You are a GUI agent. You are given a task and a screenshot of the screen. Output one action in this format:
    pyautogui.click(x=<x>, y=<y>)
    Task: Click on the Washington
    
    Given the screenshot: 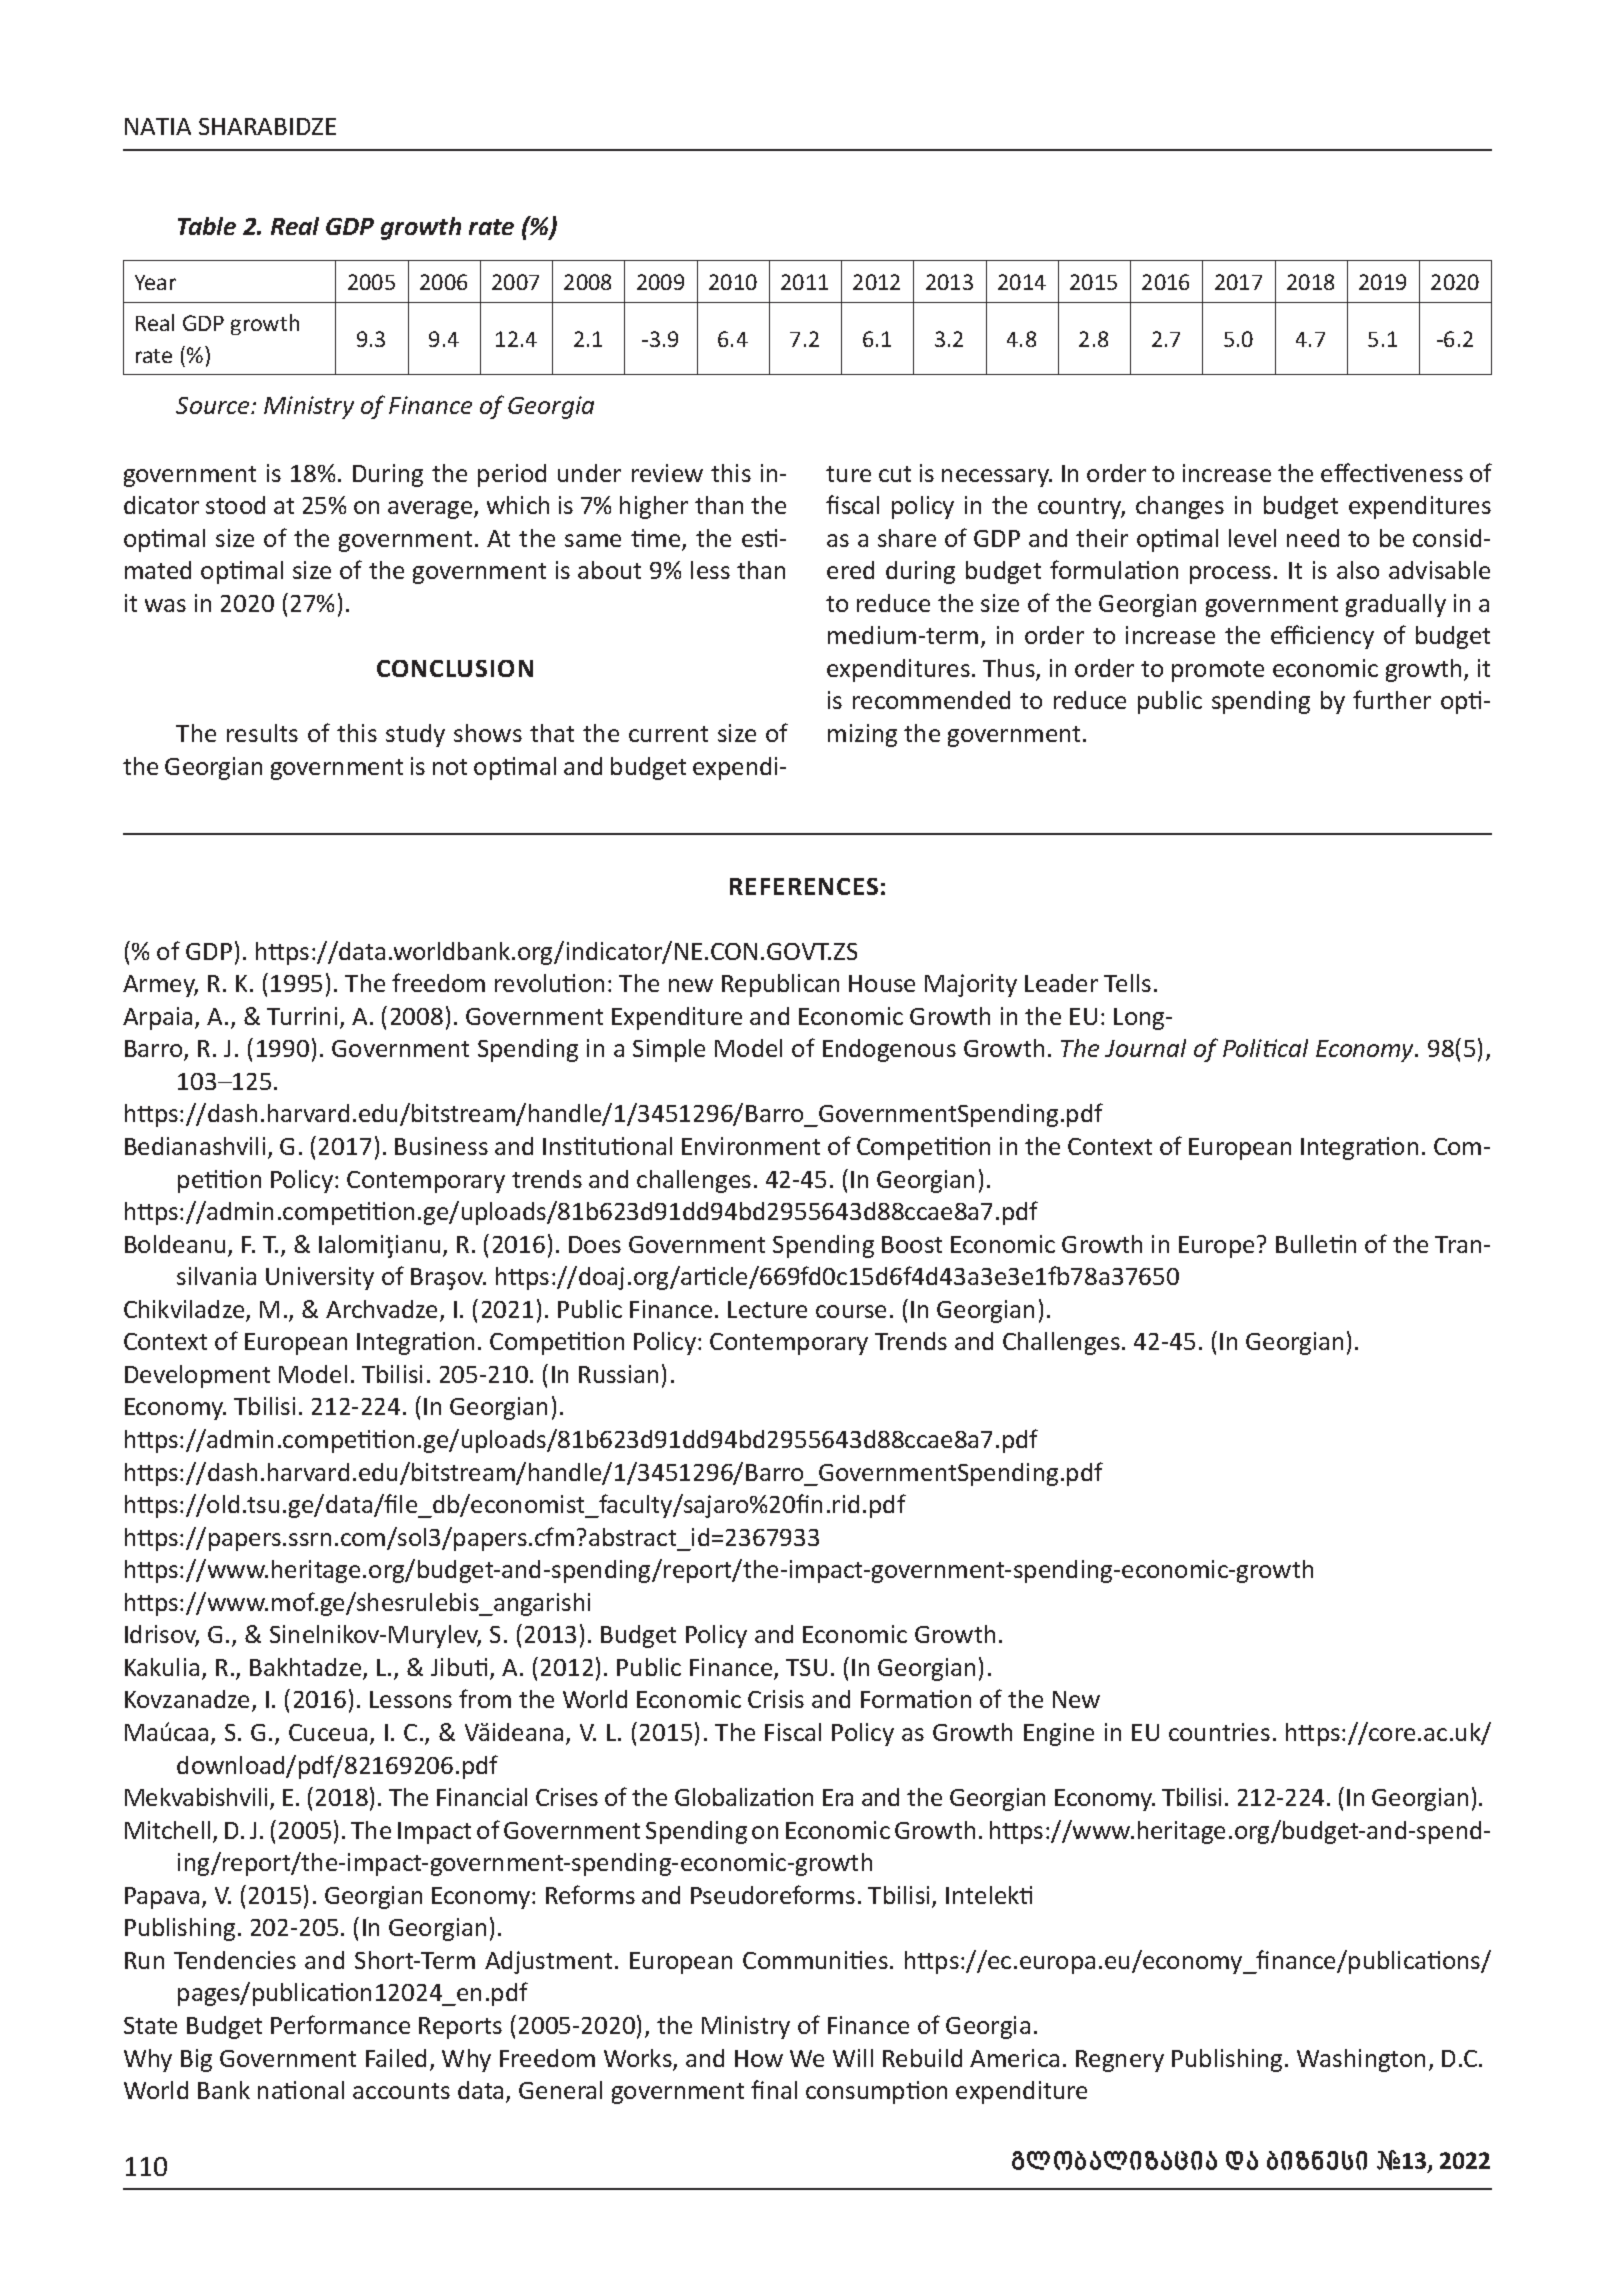 What is the action you would take?
    pyautogui.click(x=1361, y=2060)
